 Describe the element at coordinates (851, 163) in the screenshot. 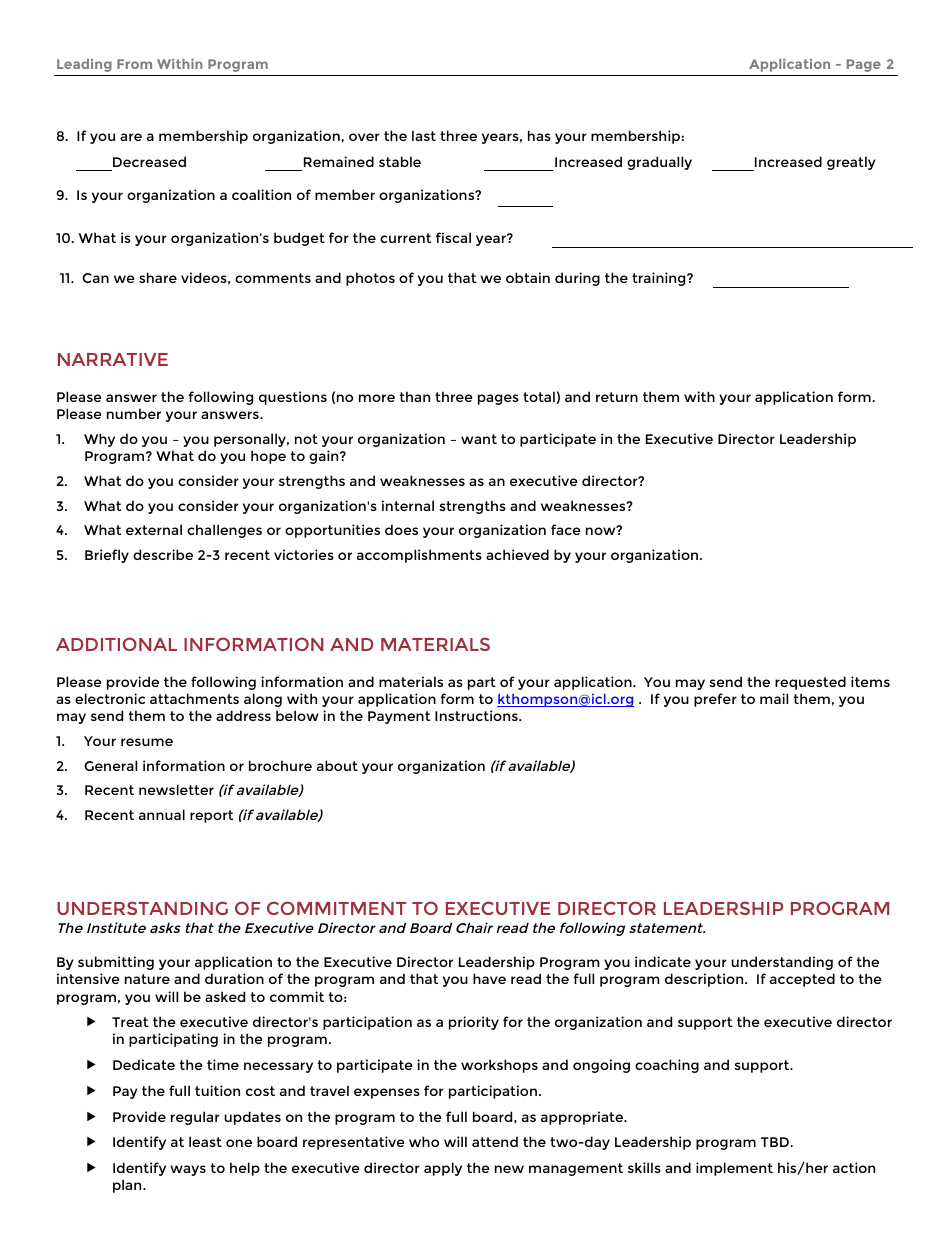

I see `greatly` at that location.
